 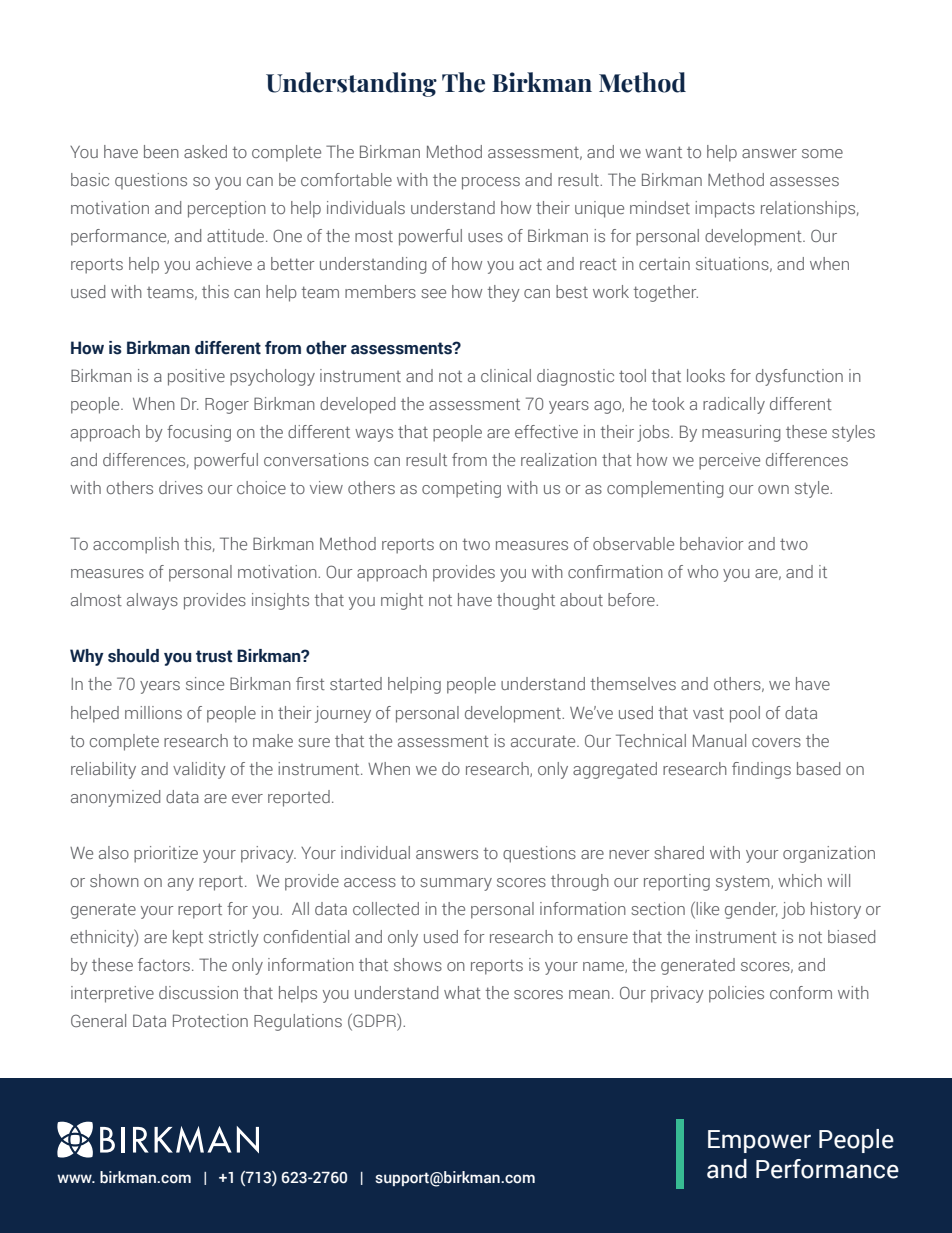 I want to click on www, so click(x=75, y=1178).
